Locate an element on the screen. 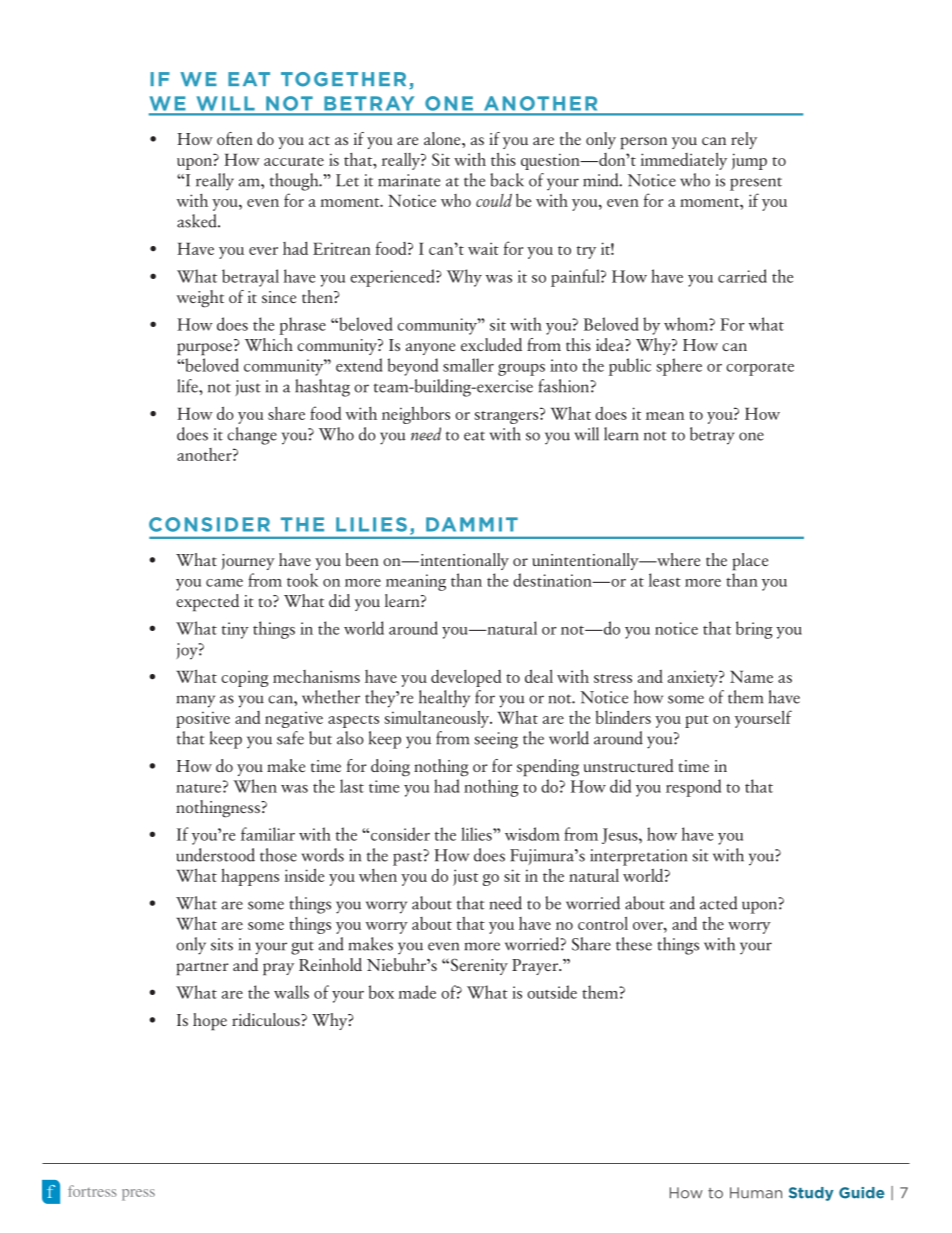 This screenshot has width=952, height=1233. ridiculous is located at coordinates (267, 1019).
